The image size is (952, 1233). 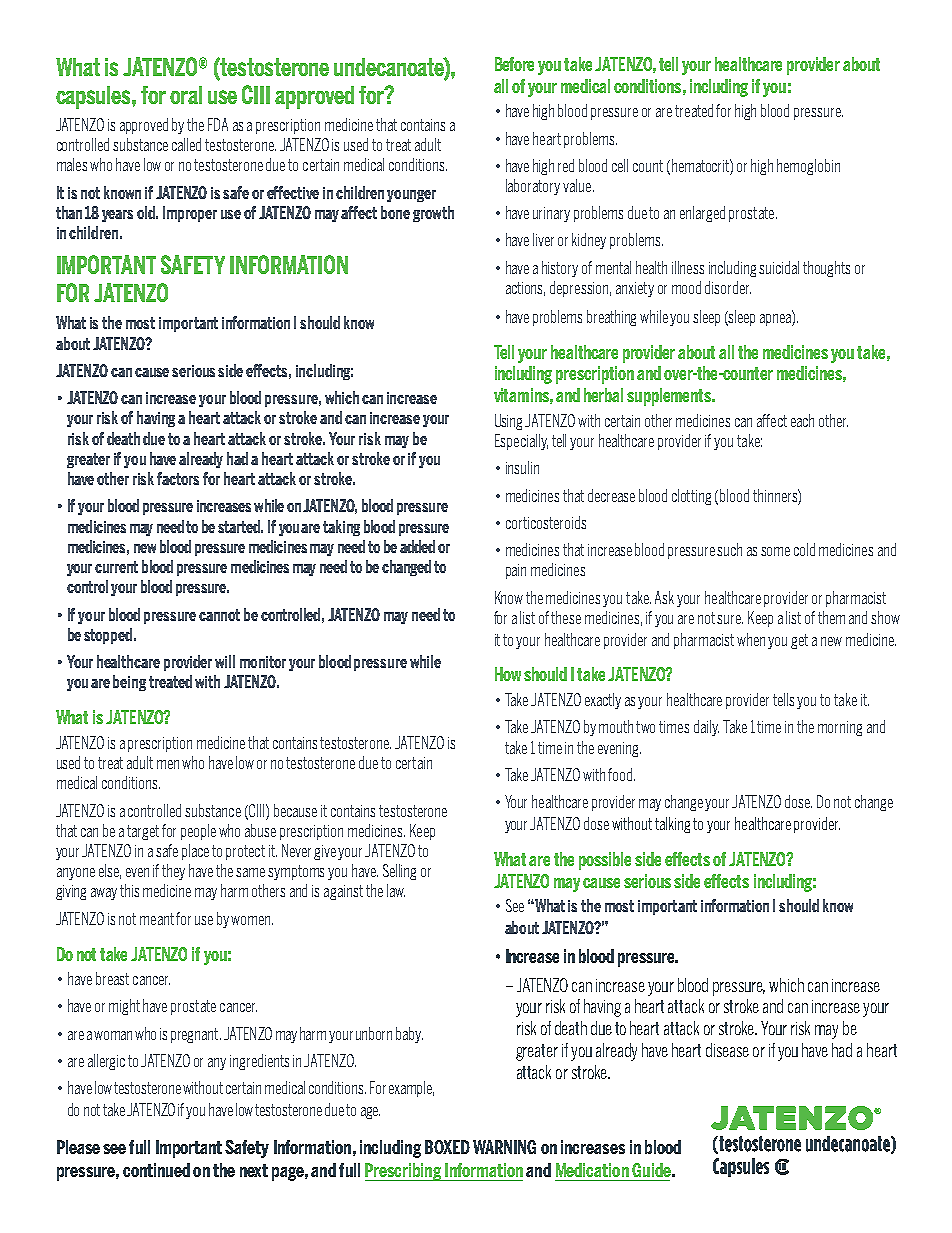 What do you see at coordinates (186, 95) in the screenshot?
I see `oral` at bounding box center [186, 95].
